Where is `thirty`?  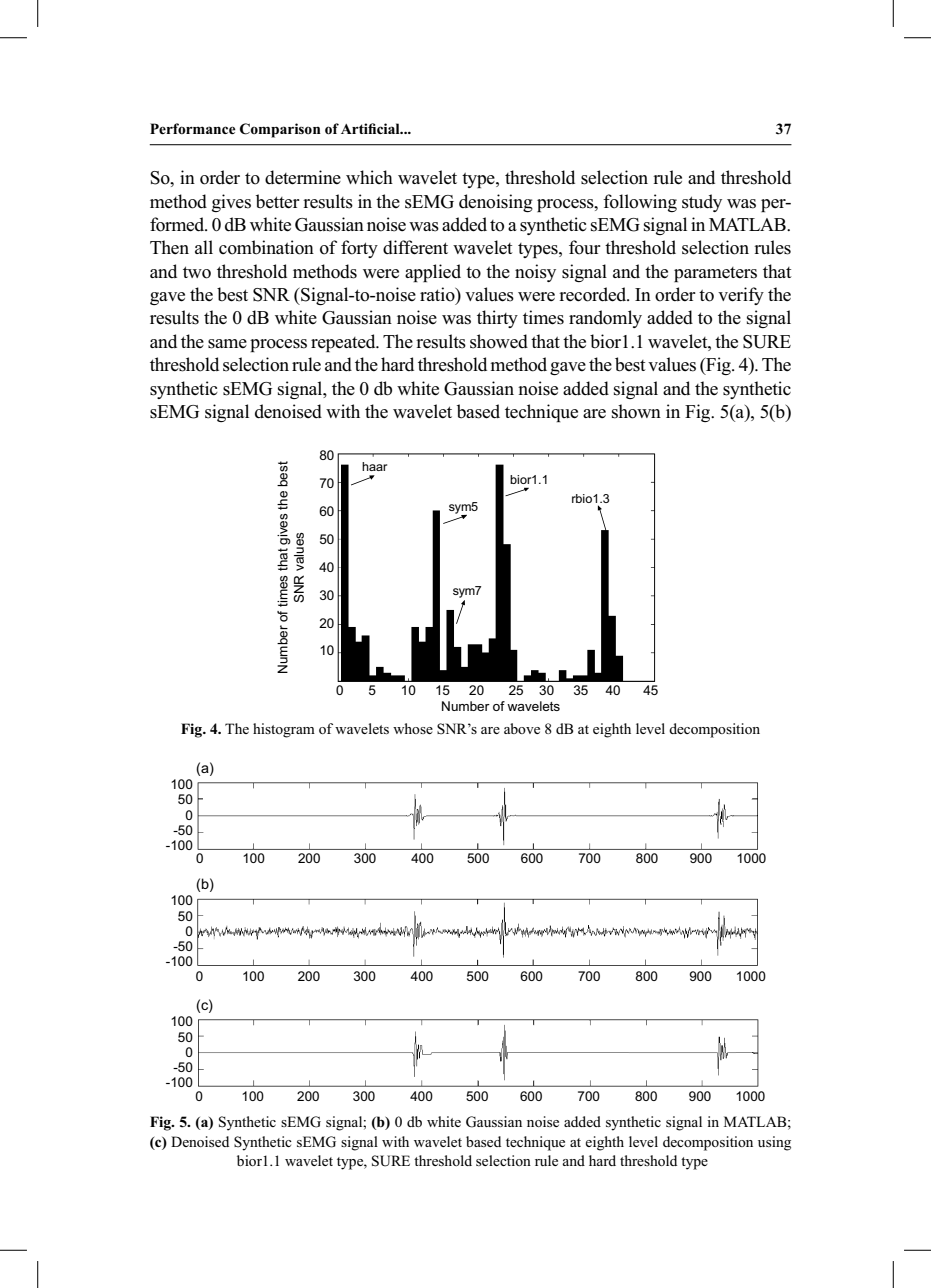 thirty is located at coordinates (497, 319).
